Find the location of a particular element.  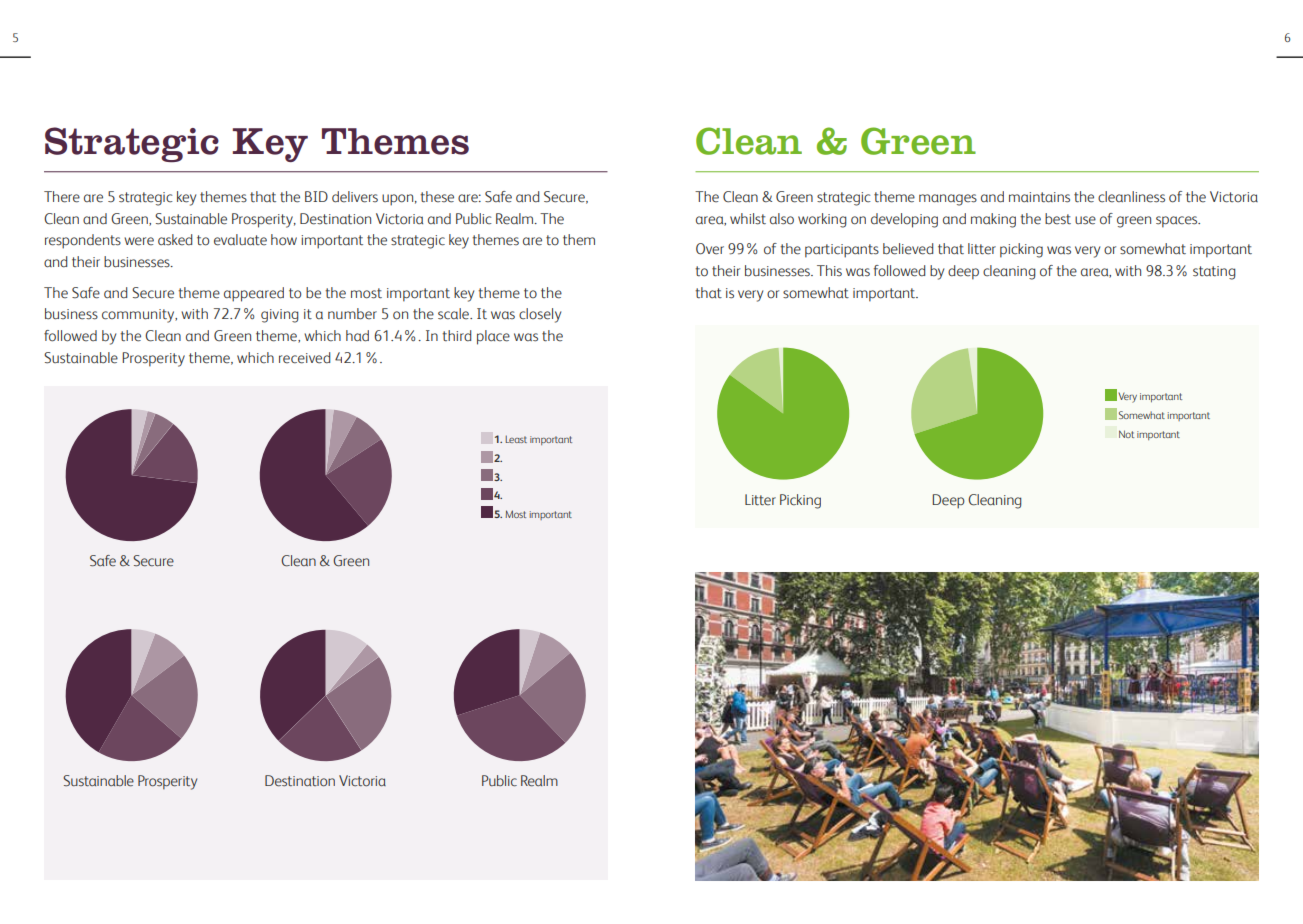

received is located at coordinates (304, 358).
